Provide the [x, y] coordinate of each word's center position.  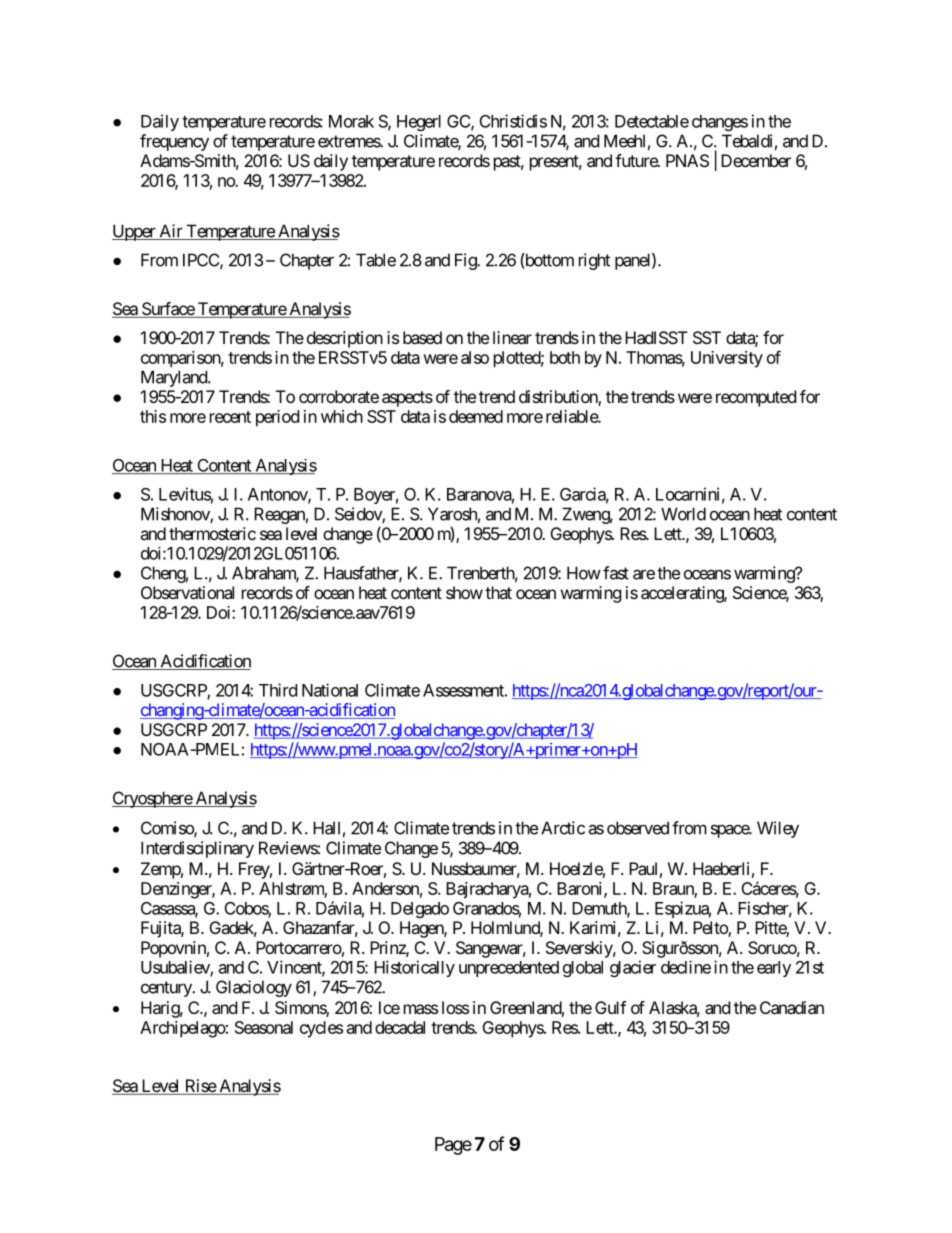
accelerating [683, 594]
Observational [187, 592]
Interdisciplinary [197, 849]
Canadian [792, 1007]
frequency [174, 142]
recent [230, 417]
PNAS [687, 160]
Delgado [420, 910]
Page [453, 1146]
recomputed [756, 398]
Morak [351, 121]
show [464, 592]
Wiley [778, 829]
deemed [476, 416]
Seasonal [264, 1027]
